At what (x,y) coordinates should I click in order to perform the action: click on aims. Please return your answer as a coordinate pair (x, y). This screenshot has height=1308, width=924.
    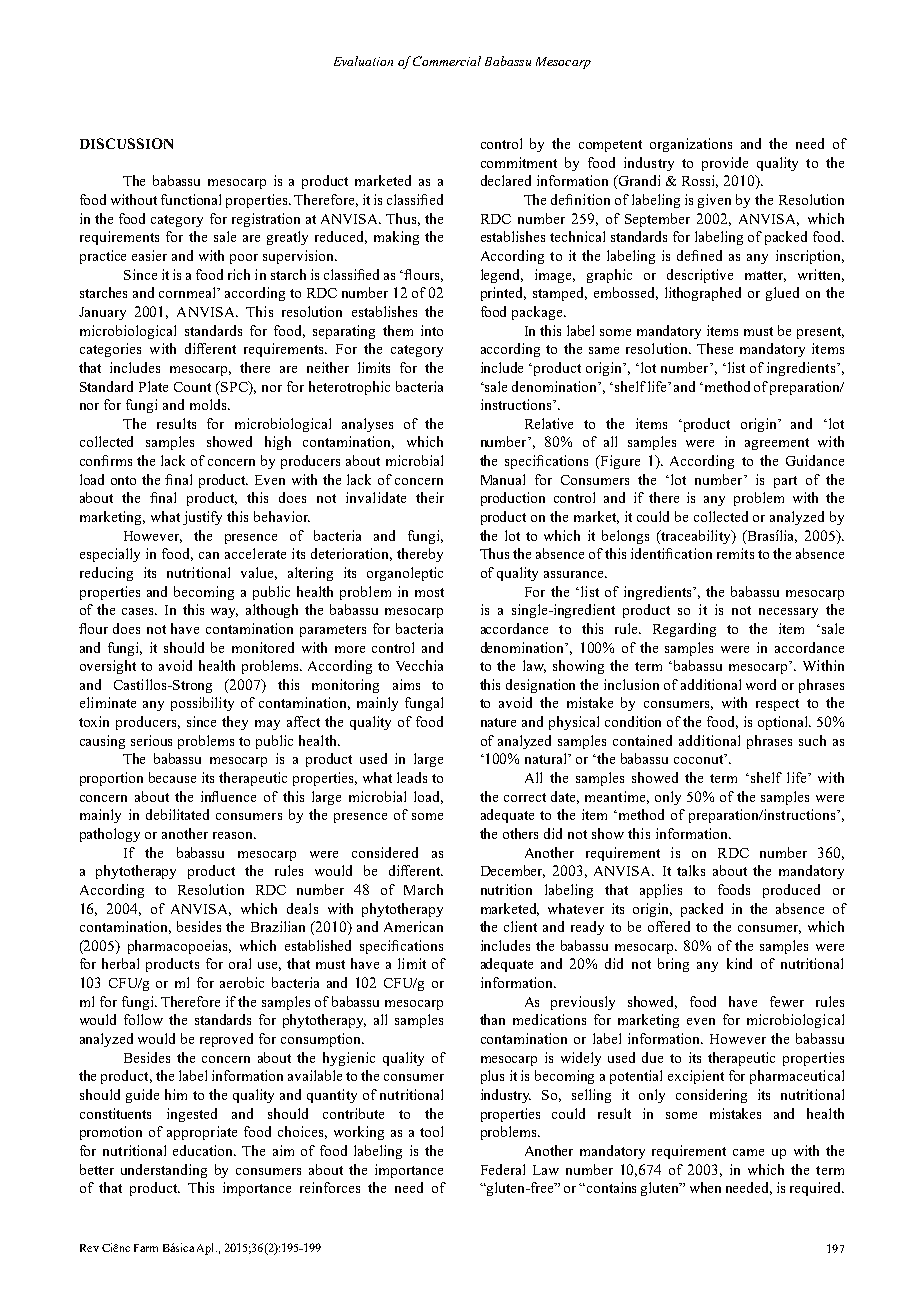
    Looking at the image, I should click on (406, 684).
